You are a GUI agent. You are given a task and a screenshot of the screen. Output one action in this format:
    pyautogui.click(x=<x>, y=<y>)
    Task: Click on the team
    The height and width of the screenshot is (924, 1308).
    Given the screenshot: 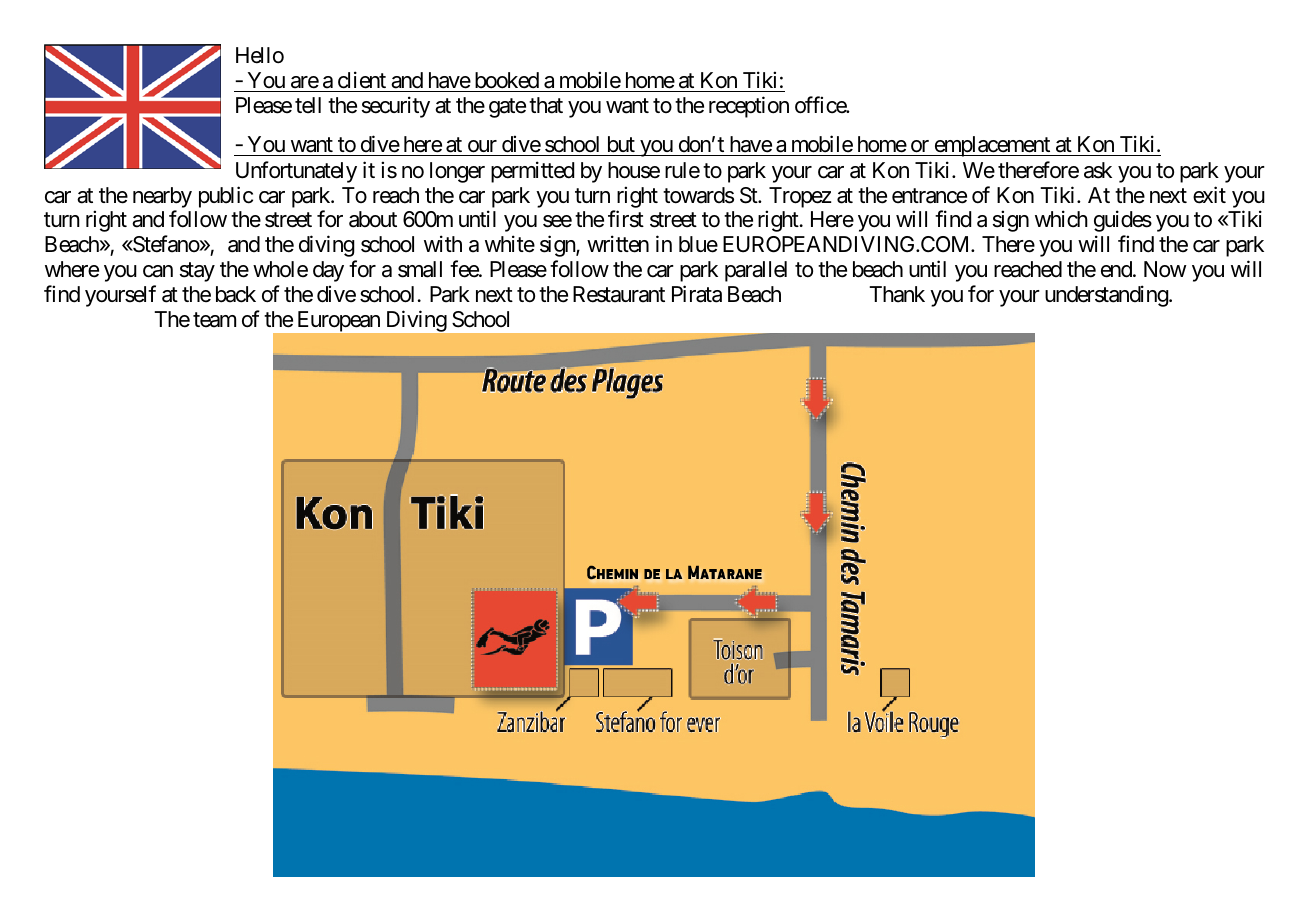 What is the action you would take?
    pyautogui.click(x=214, y=320)
